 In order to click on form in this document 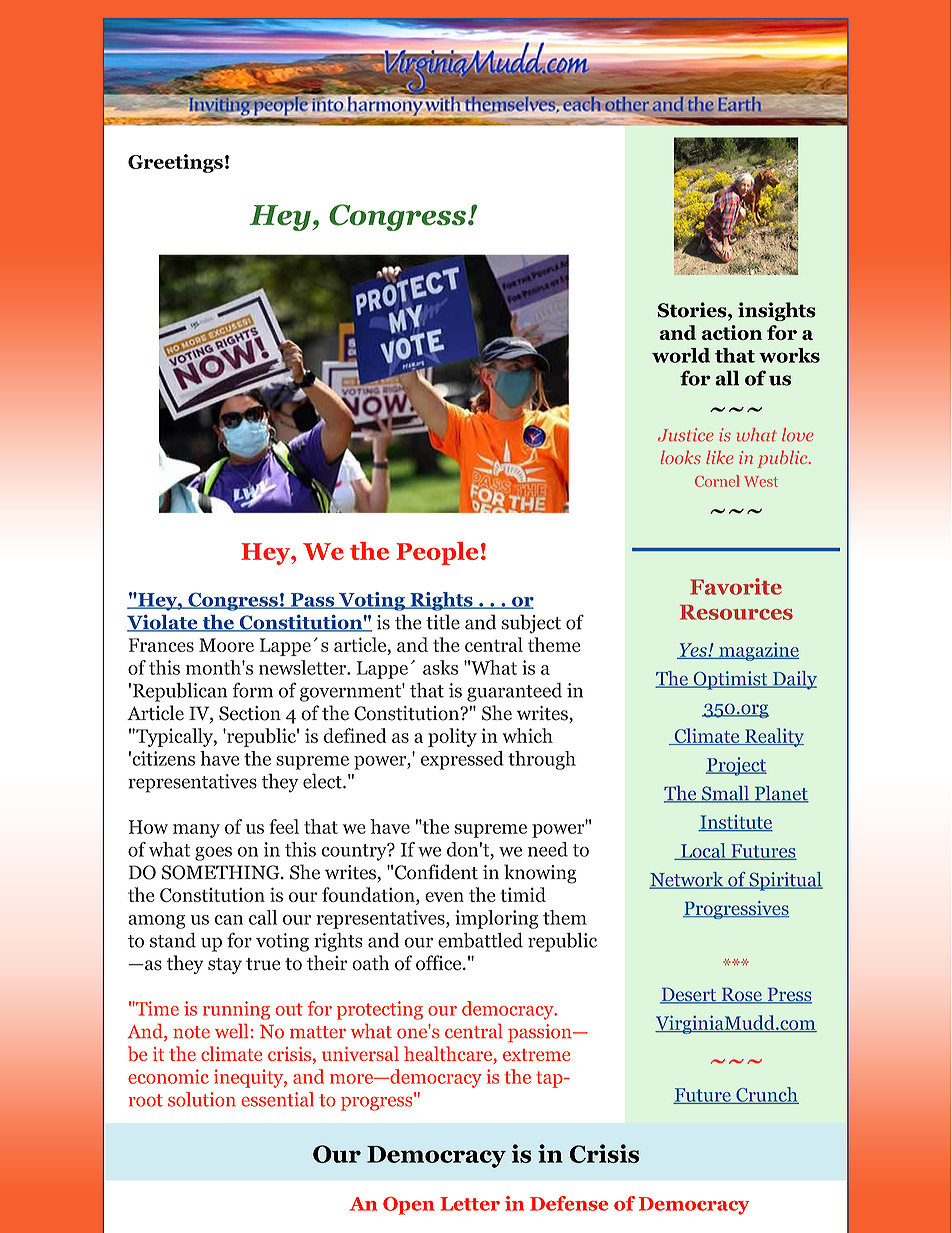, I will do `click(253, 690)`.
